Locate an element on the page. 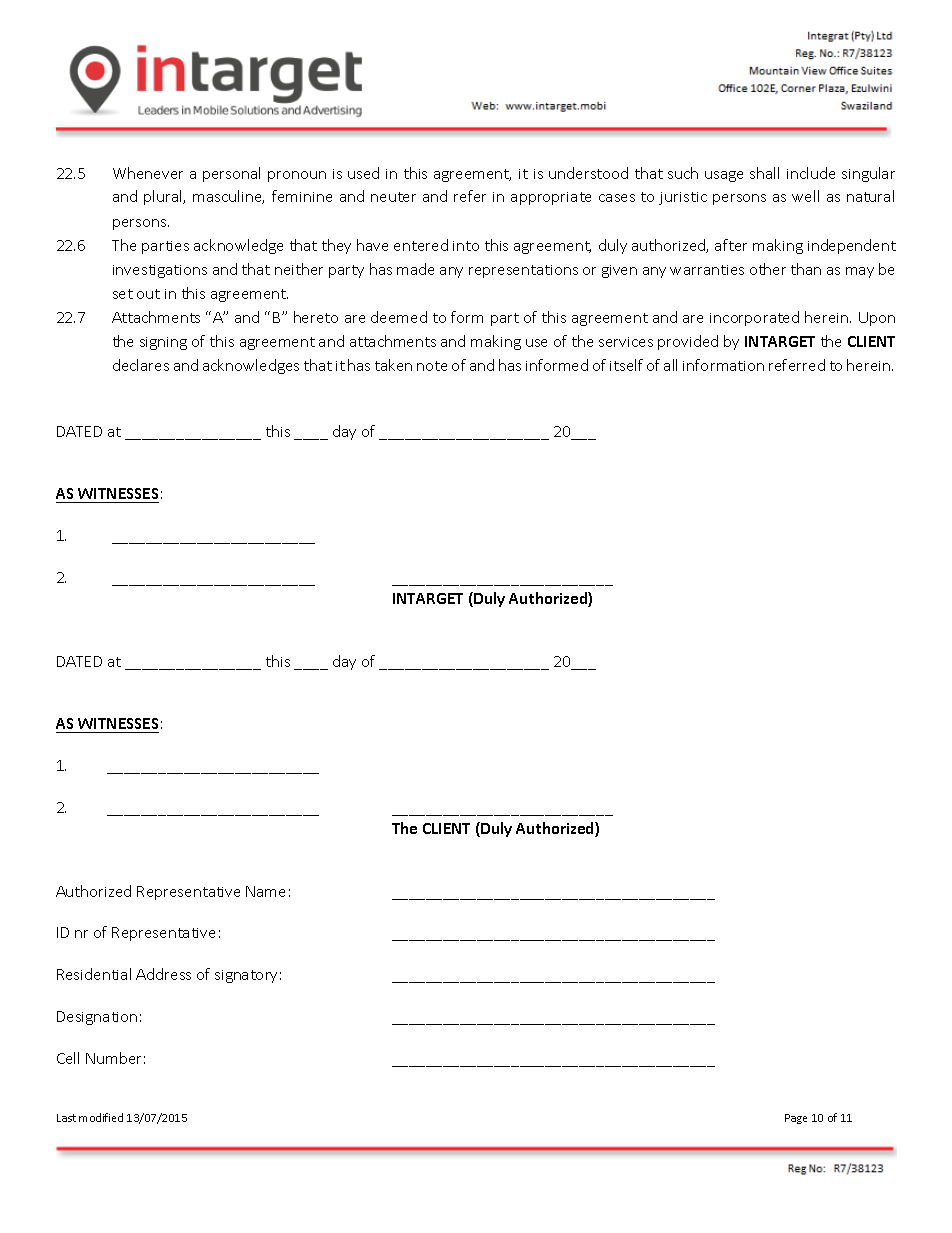  Name is located at coordinates (265, 891).
